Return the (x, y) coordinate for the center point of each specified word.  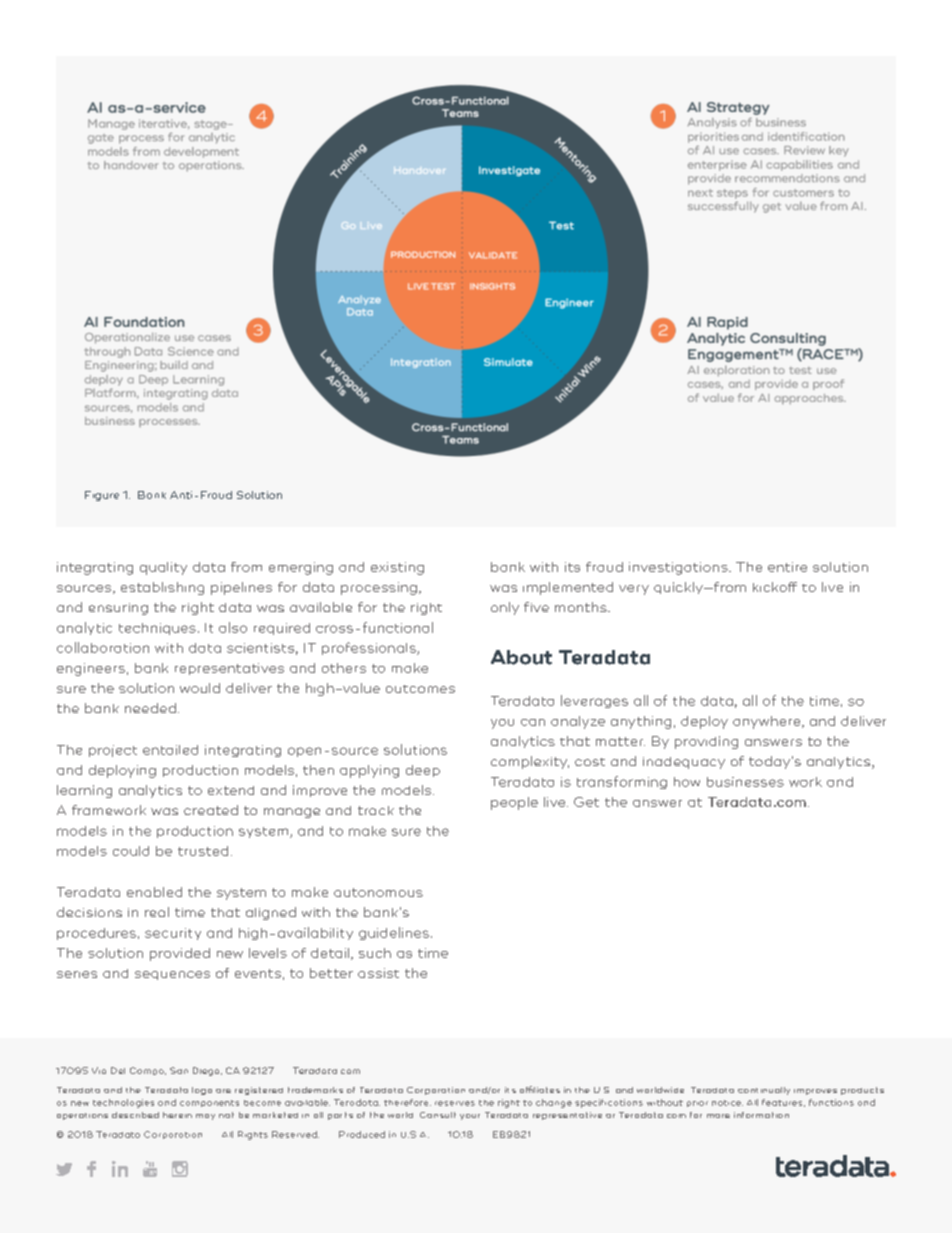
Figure (102, 496)
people (514, 803)
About (521, 657)
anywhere (768, 722)
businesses (745, 782)
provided (180, 954)
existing (397, 568)
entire (787, 567)
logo (202, 1091)
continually (764, 1091)
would (200, 688)
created (211, 810)
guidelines (394, 933)
